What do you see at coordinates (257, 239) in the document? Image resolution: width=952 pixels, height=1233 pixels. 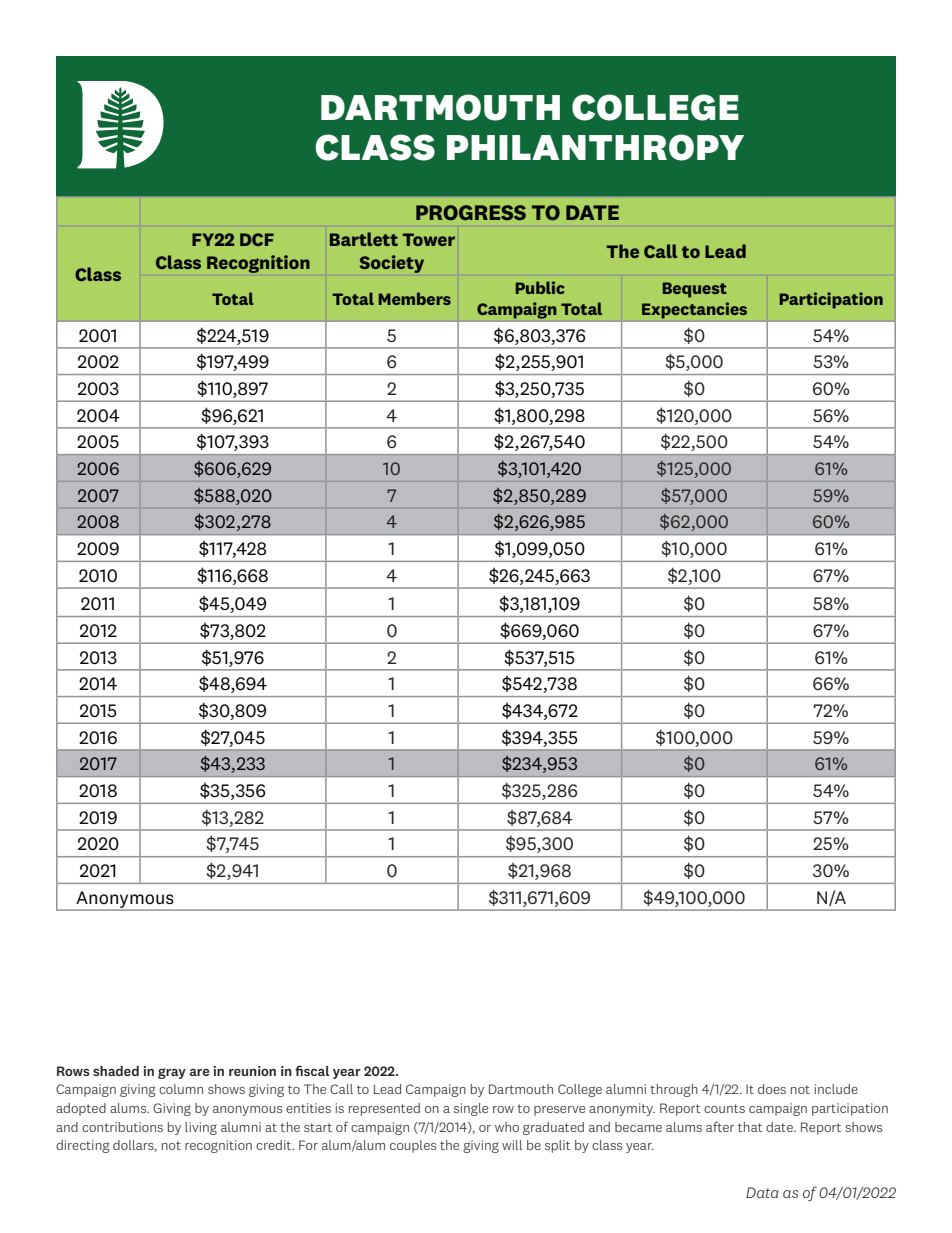 I see `DCF` at bounding box center [257, 239].
